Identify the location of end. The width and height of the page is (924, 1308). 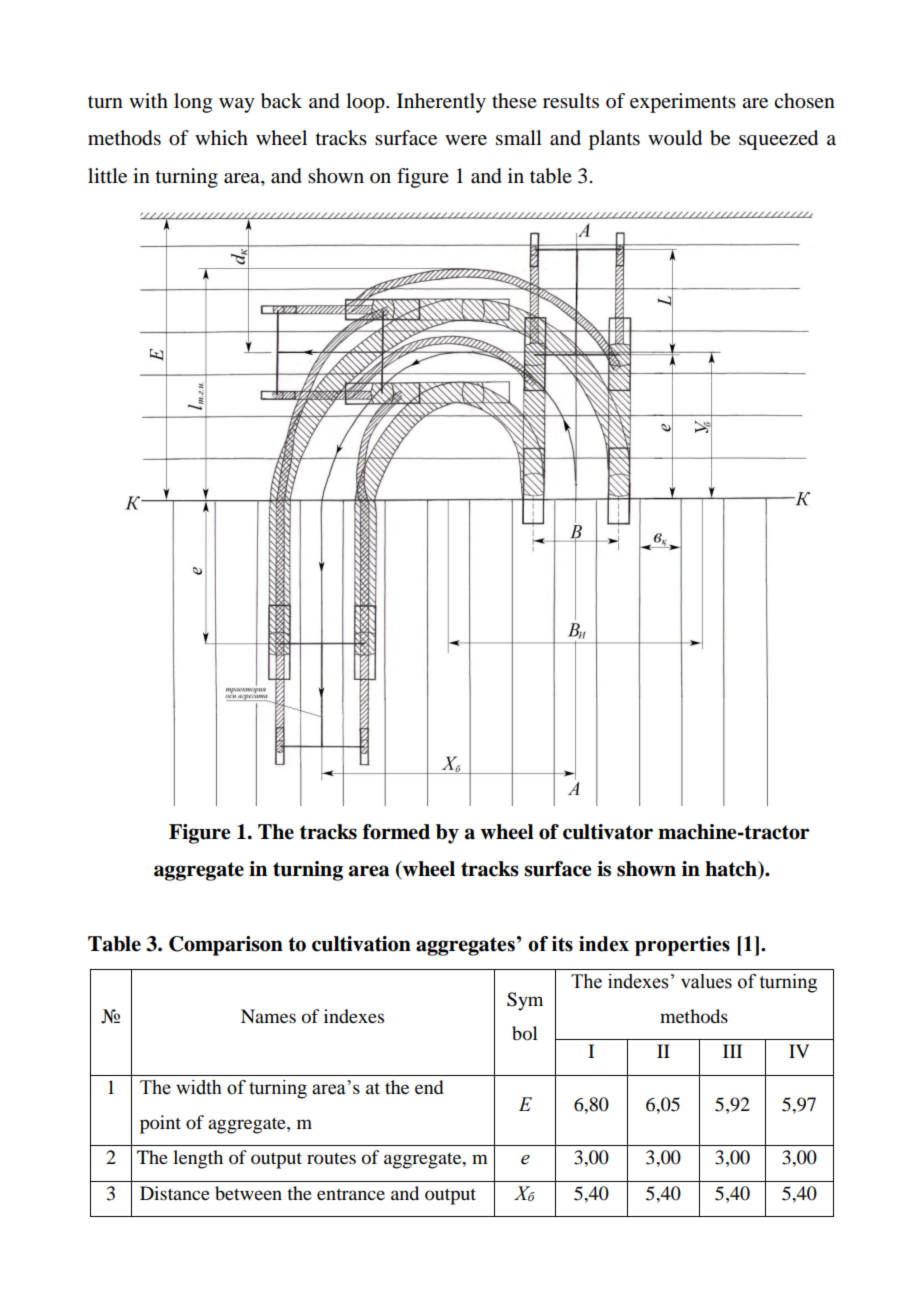
(429, 1087).
